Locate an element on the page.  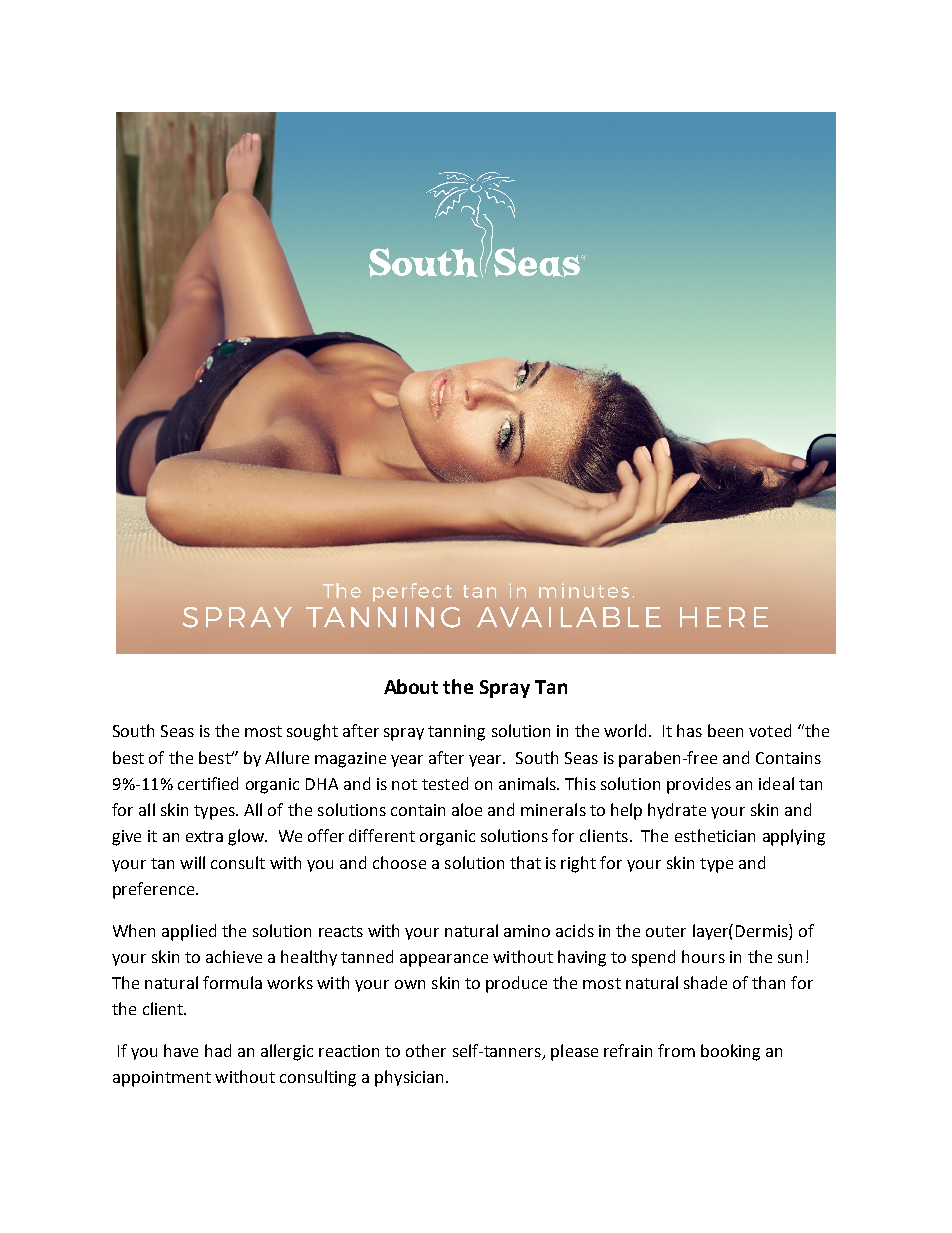
physician is located at coordinates (409, 1078).
